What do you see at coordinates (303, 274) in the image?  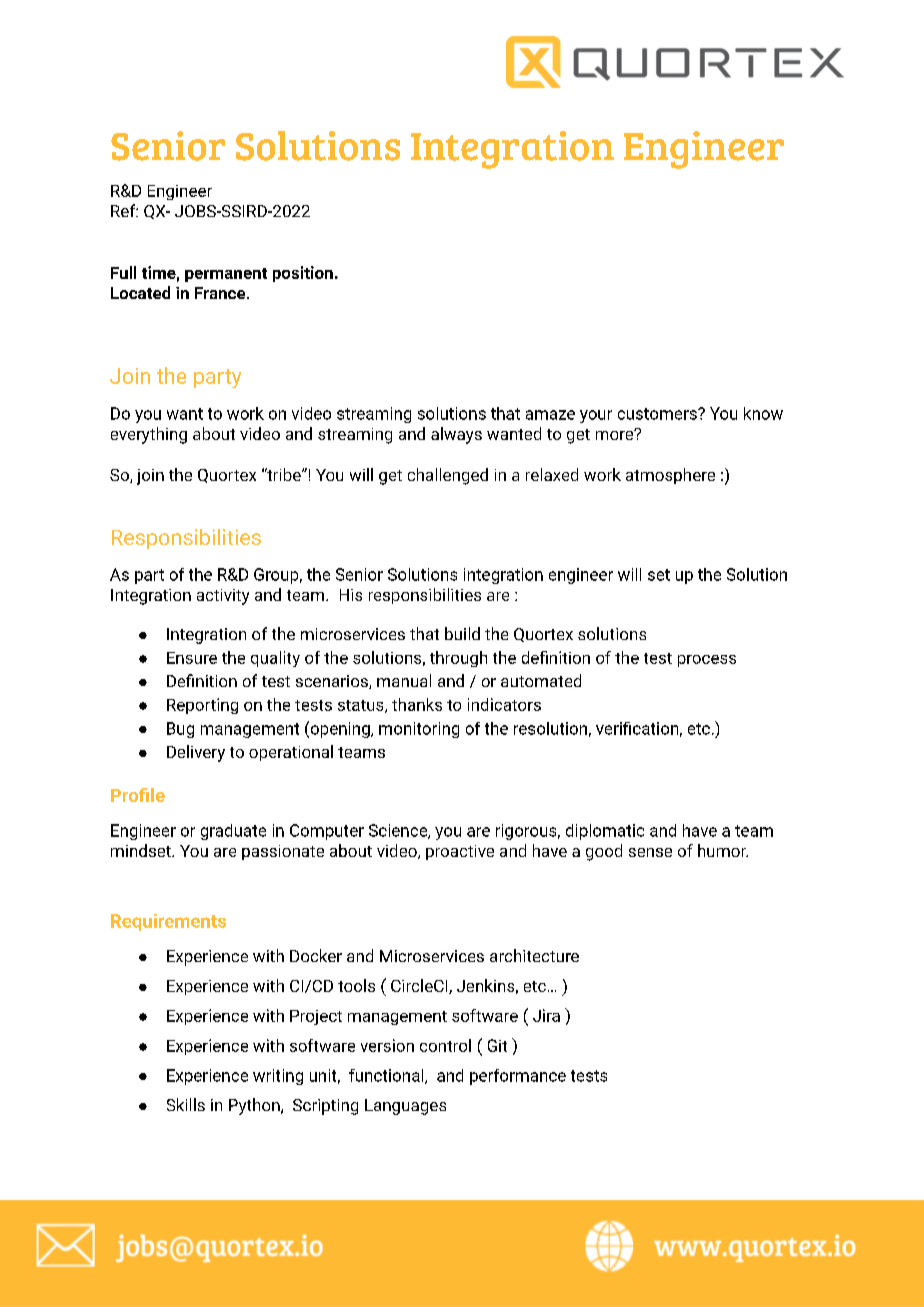 I see `position` at bounding box center [303, 274].
